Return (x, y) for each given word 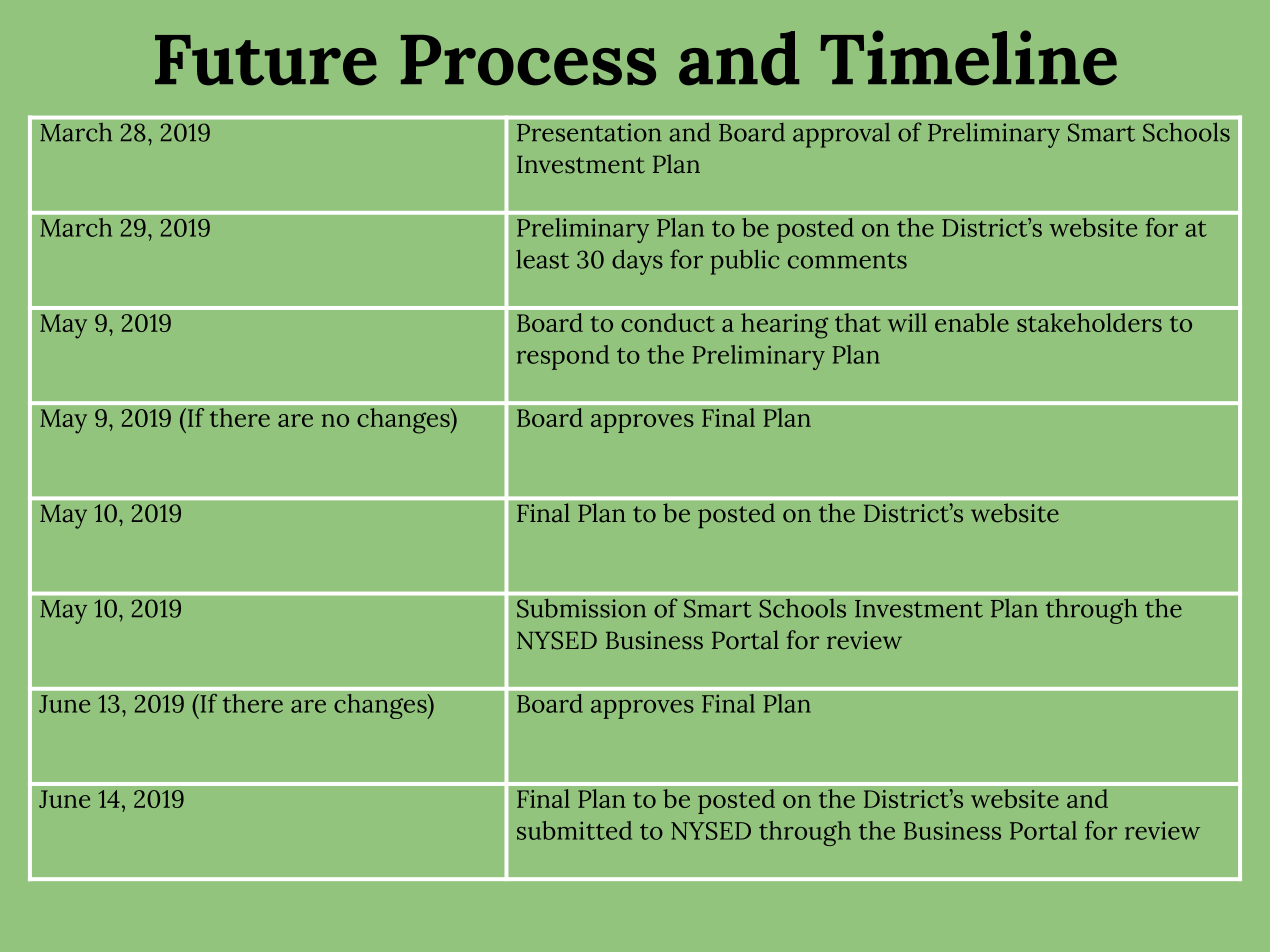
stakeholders (1089, 323)
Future (266, 60)
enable (972, 323)
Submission (582, 608)
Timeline (968, 58)
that (858, 323)
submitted (574, 830)
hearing (785, 326)
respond (563, 357)
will (907, 322)
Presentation (589, 132)
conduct (668, 323)
